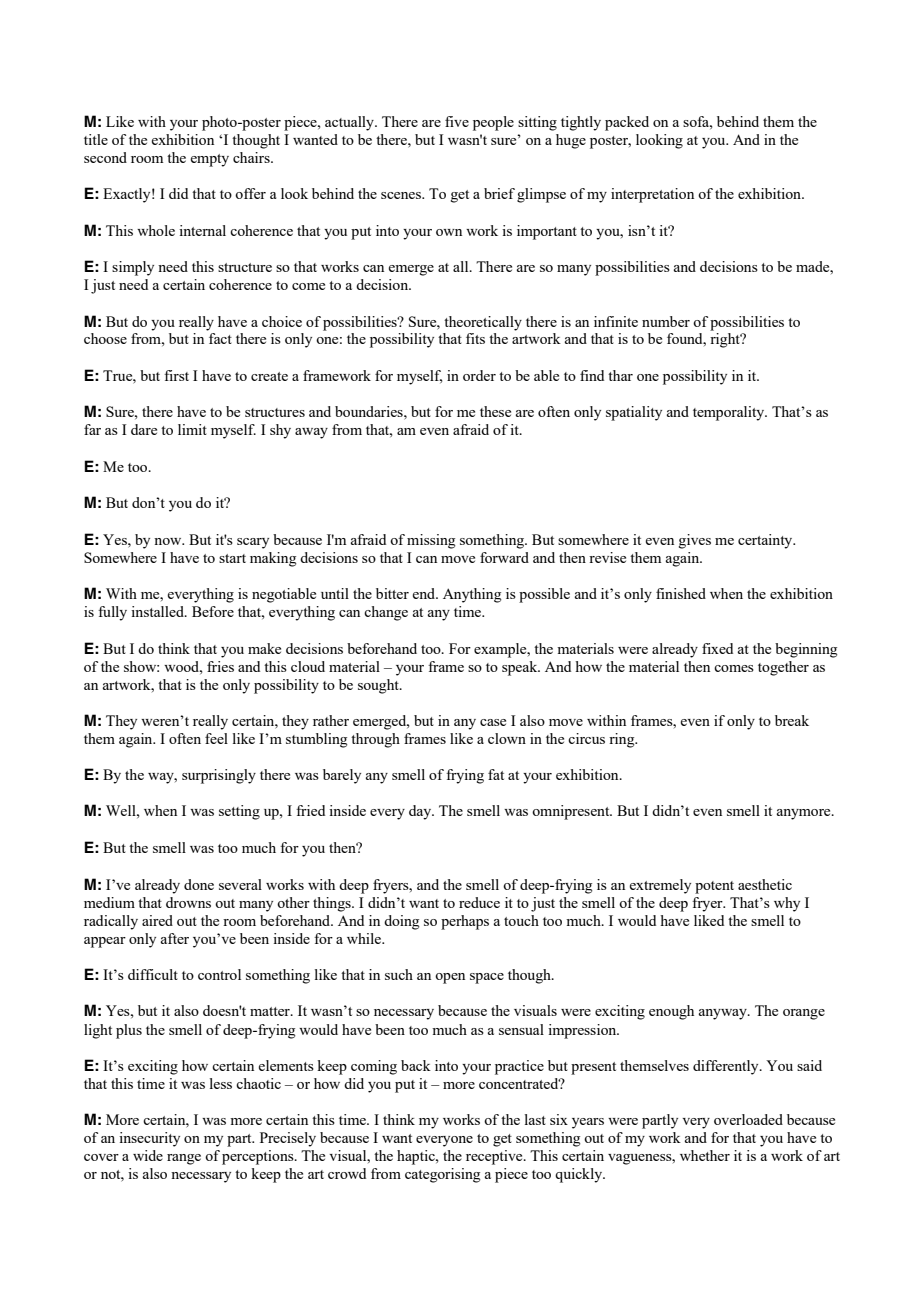 This screenshot has width=924, height=1308. What do you see at coordinates (188, 902) in the screenshot?
I see `drowns` at bounding box center [188, 902].
